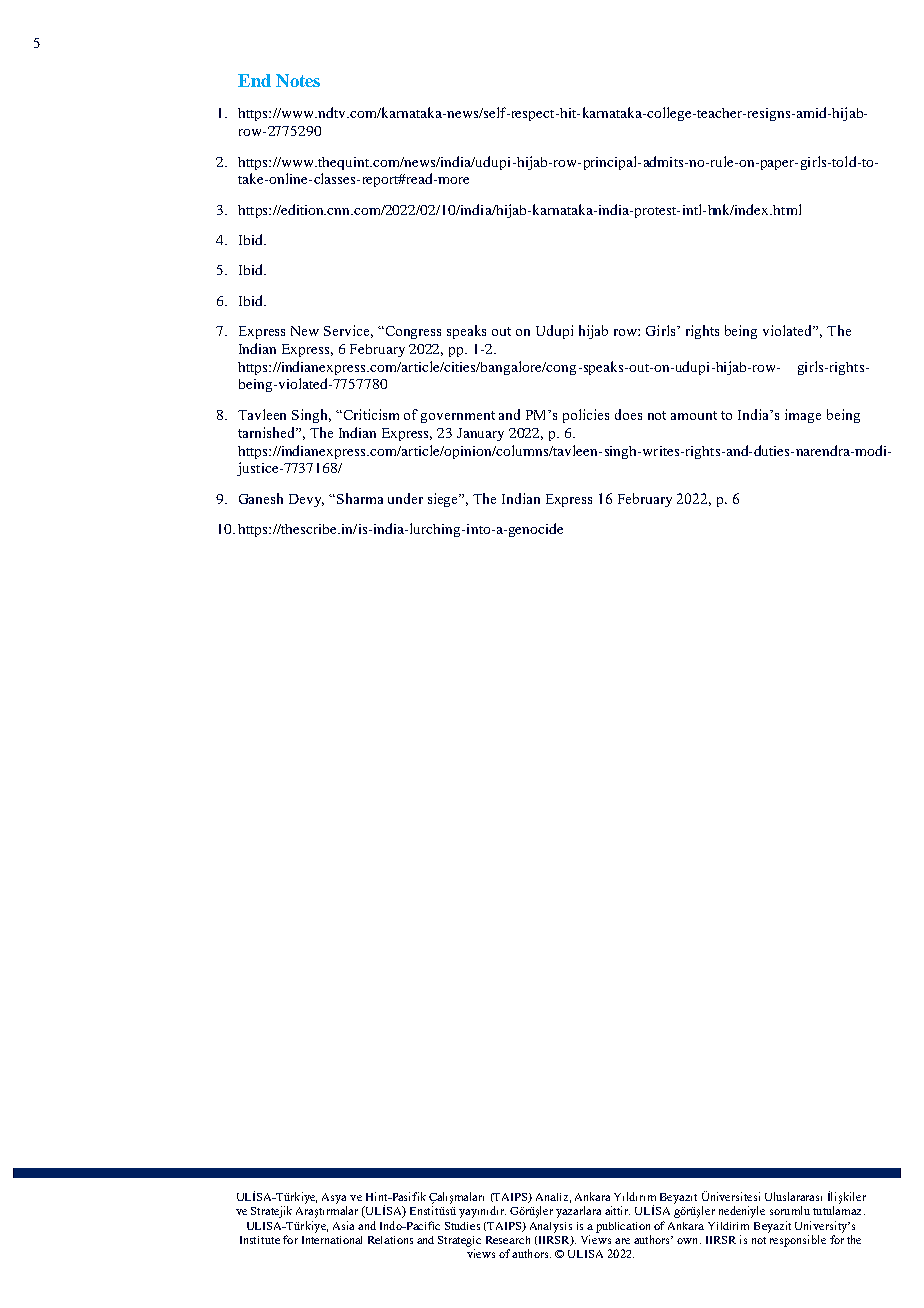  Describe the element at coordinates (298, 80) in the document. I see `Notes` at that location.
